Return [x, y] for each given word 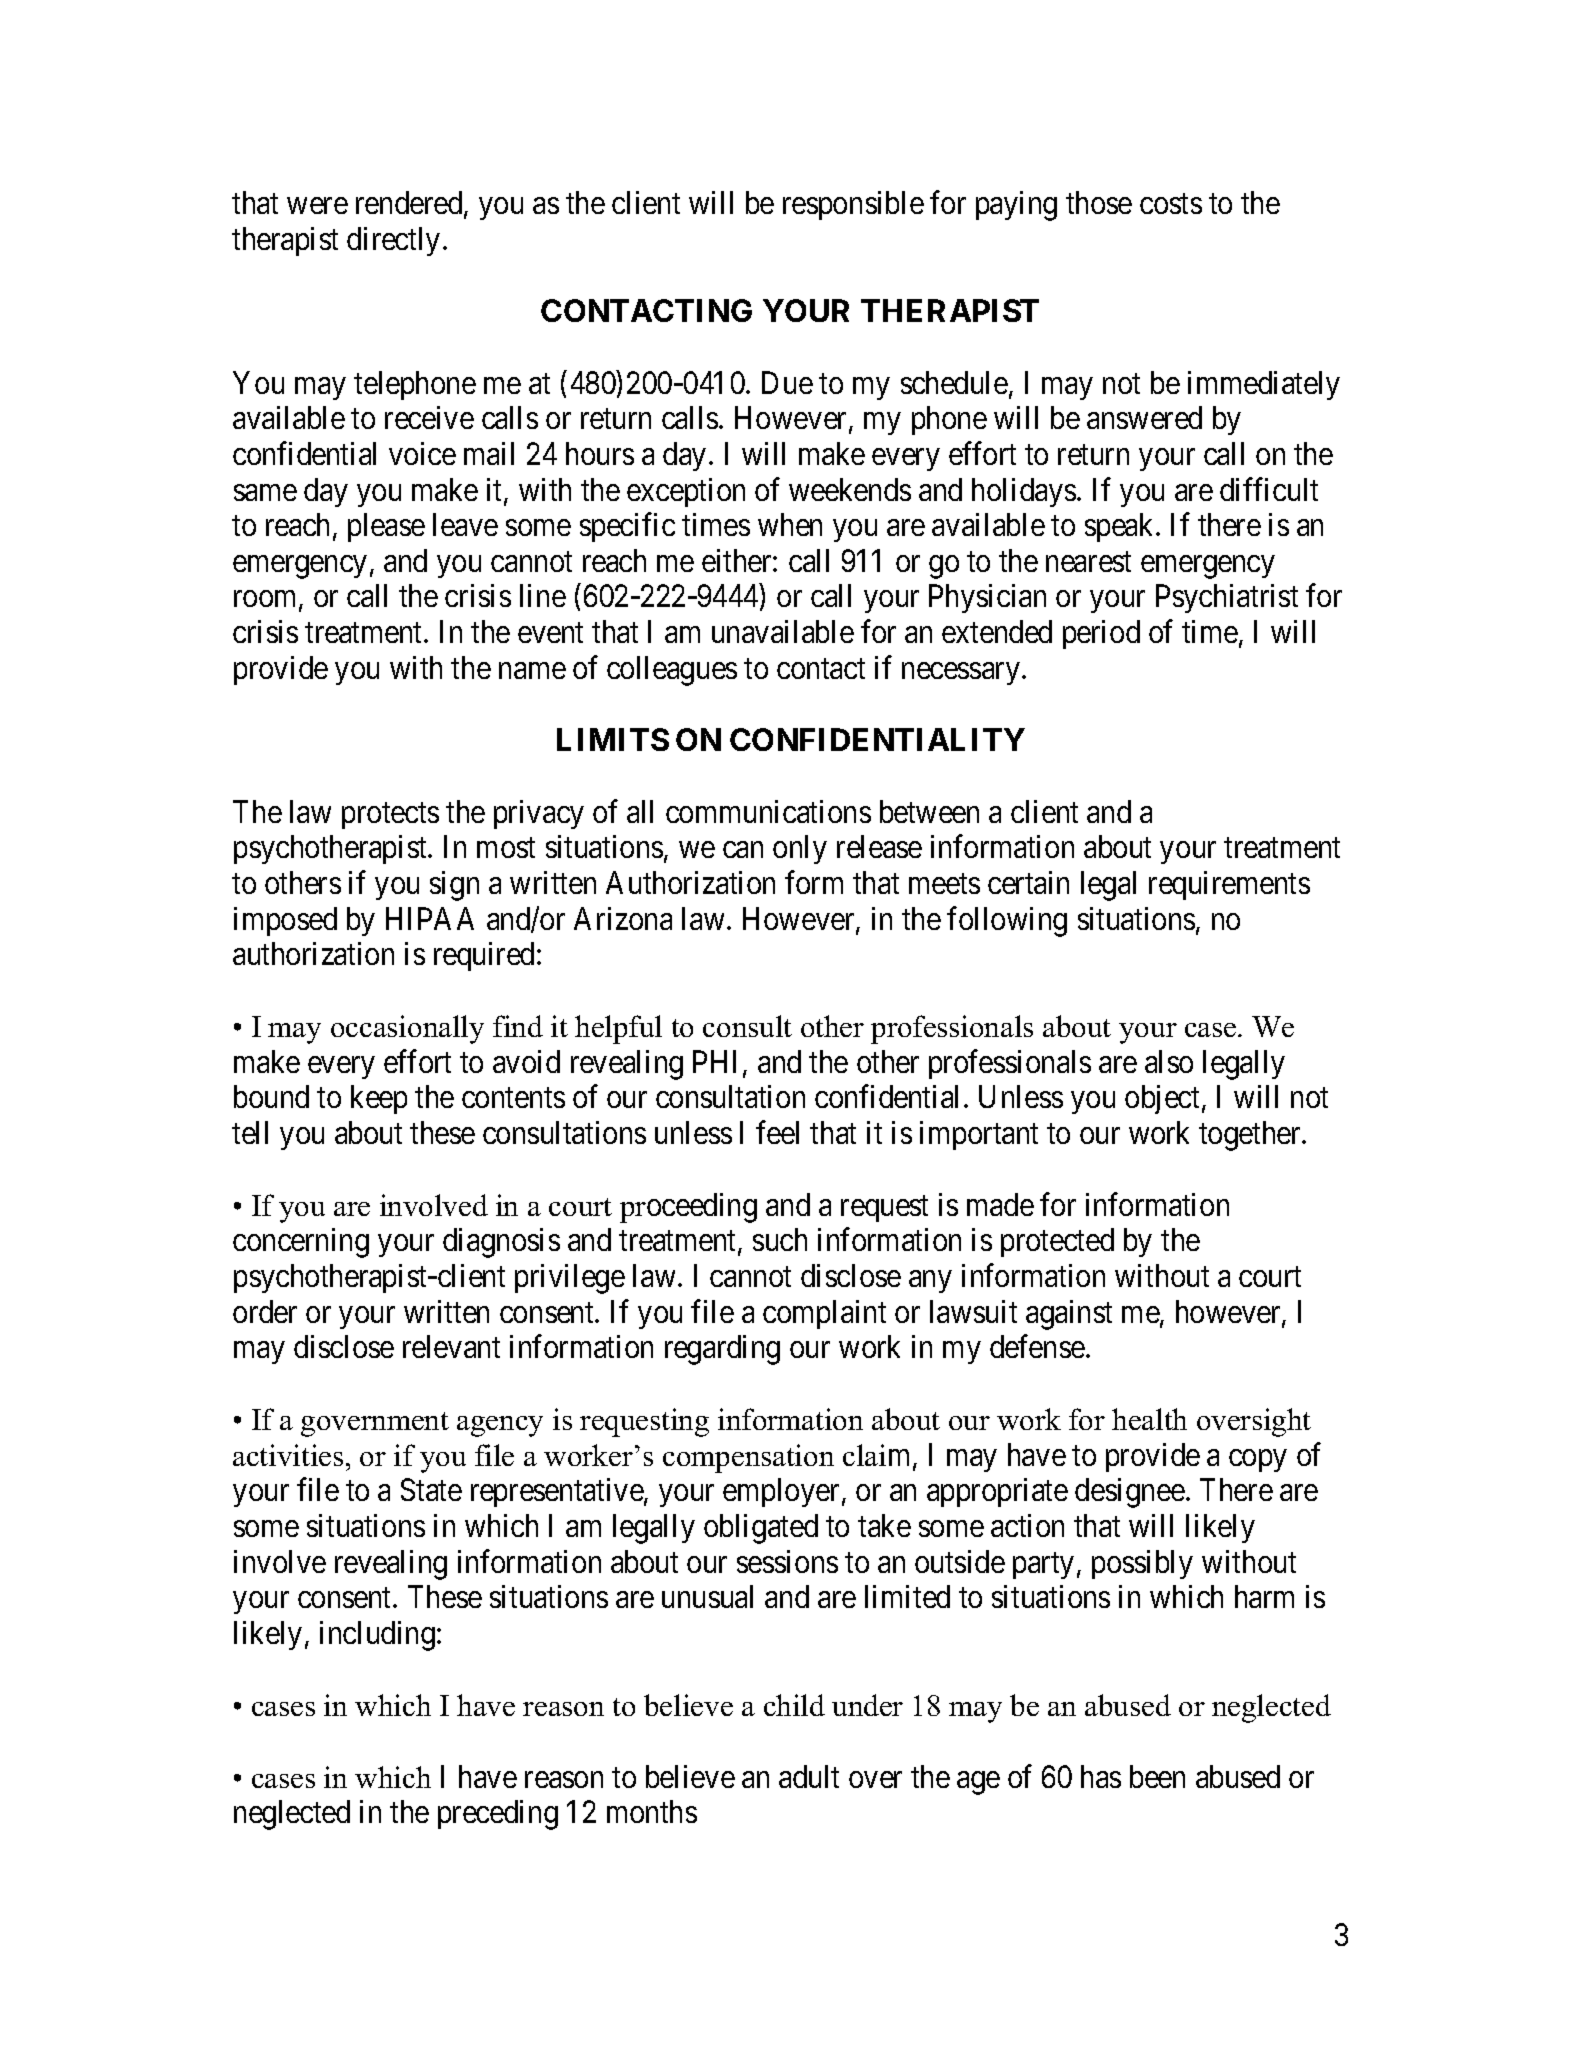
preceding [498, 1815]
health [1149, 1419]
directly [393, 241]
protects [390, 816]
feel [777, 1132]
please [386, 527]
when [790, 524]
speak [1121, 527]
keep [379, 1099]
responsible [853, 205]
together [1251, 1136]
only [800, 849]
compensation [748, 1458]
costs [1171, 204]
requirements [1229, 885]
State [431, 1489]
